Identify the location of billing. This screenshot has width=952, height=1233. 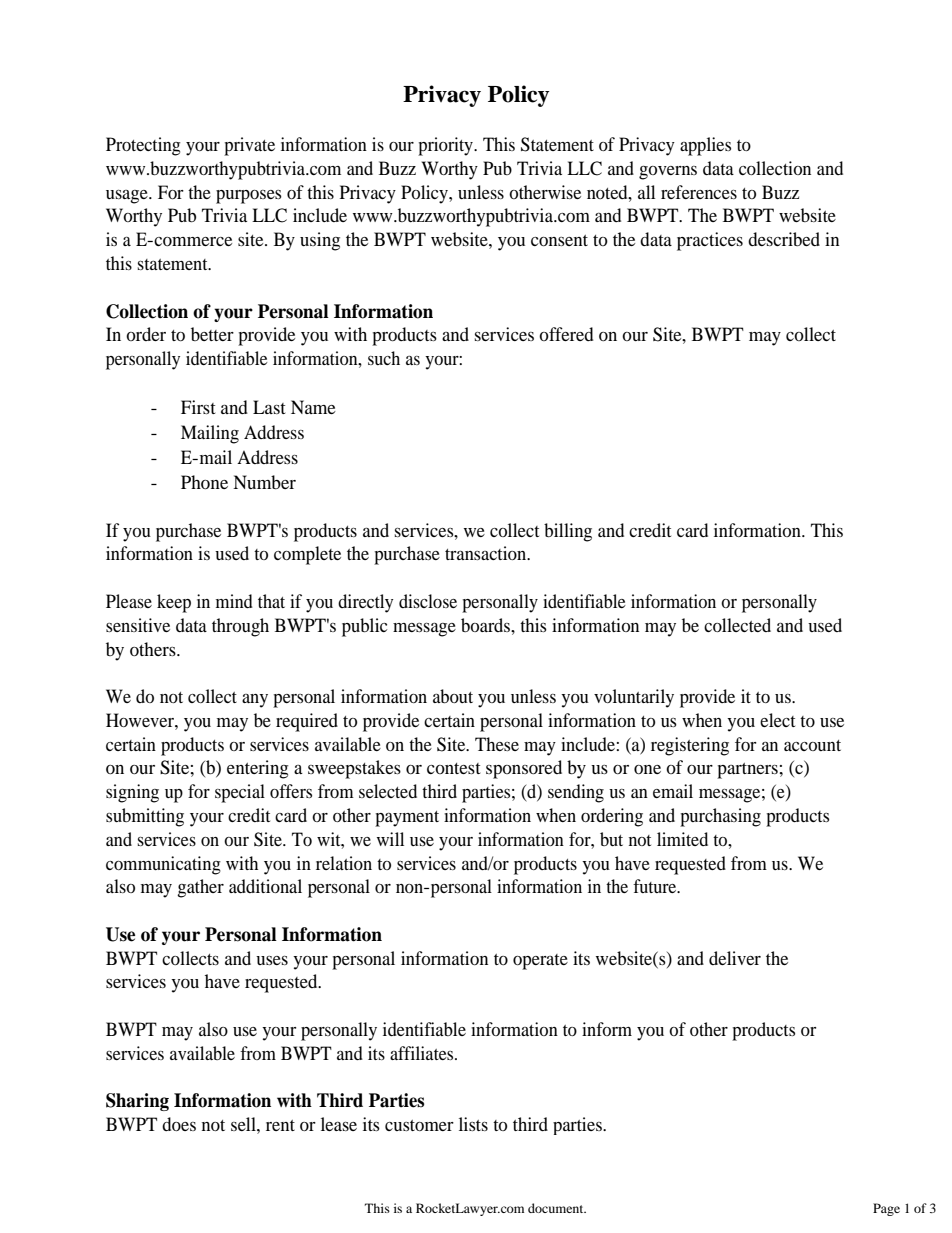
(568, 532).
